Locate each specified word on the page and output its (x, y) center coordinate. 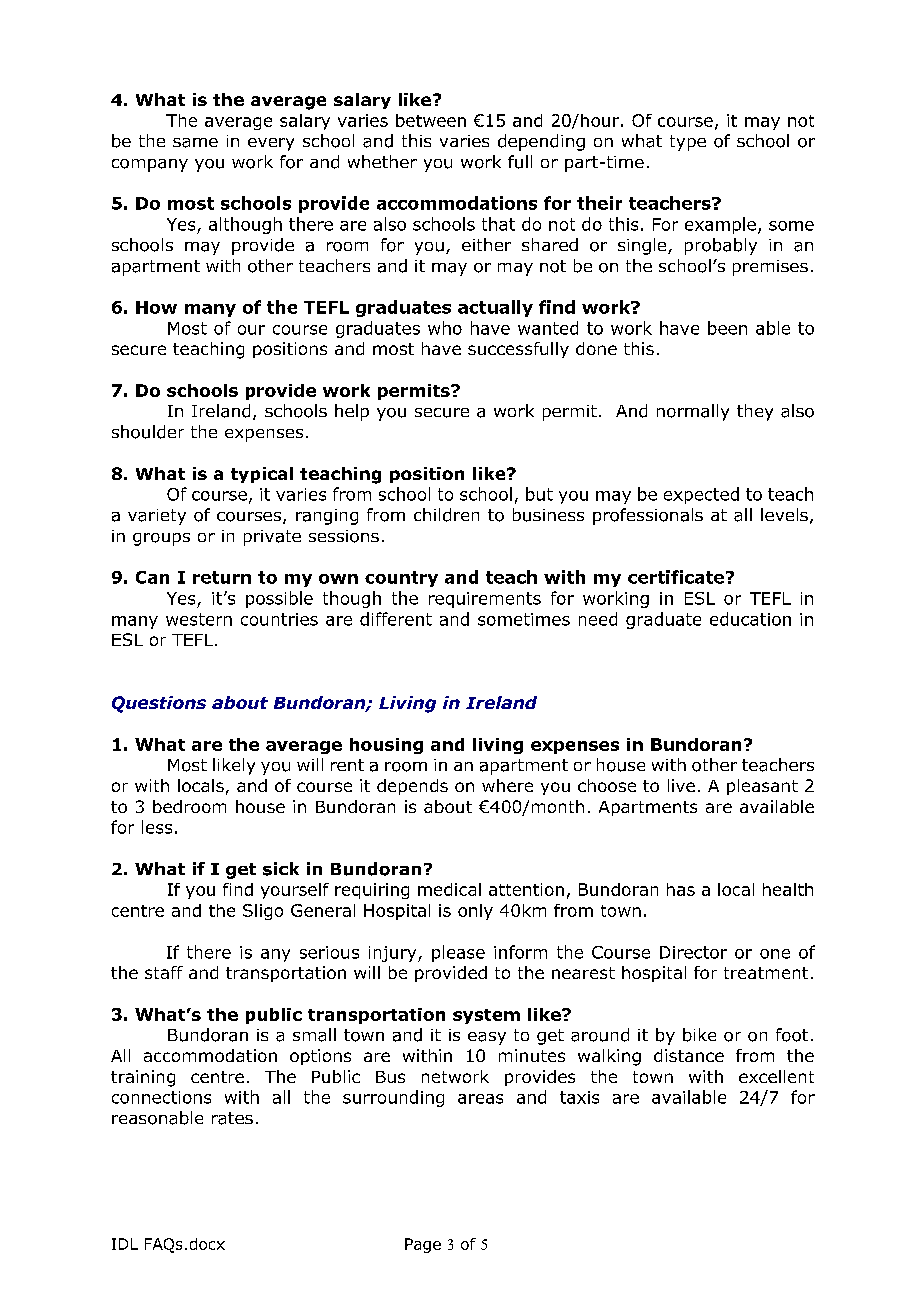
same (195, 143)
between (431, 120)
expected (701, 495)
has (681, 889)
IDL (125, 1244)
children (446, 515)
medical (449, 889)
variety (157, 517)
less (157, 827)
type (688, 143)
